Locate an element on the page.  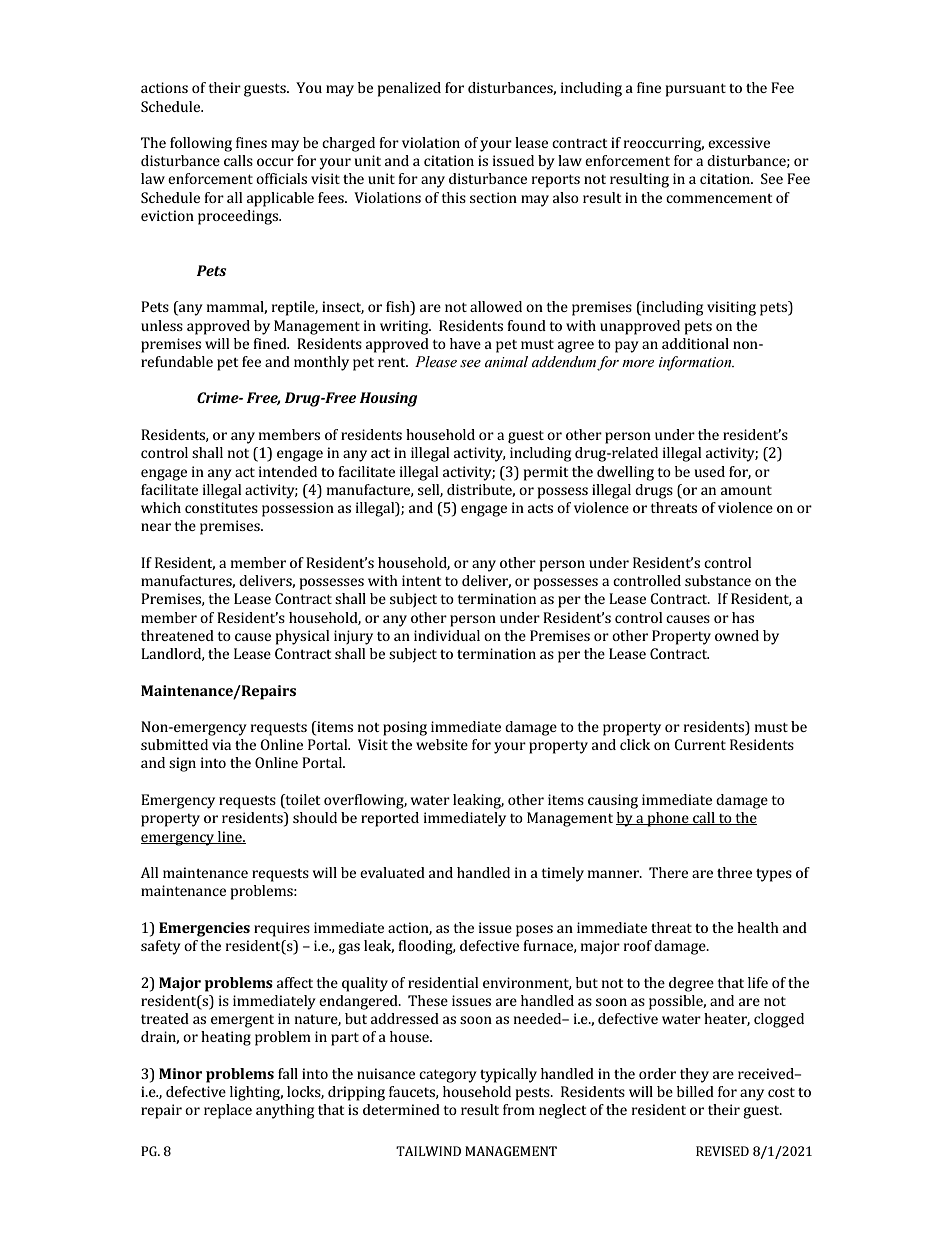
penalized is located at coordinates (409, 89).
